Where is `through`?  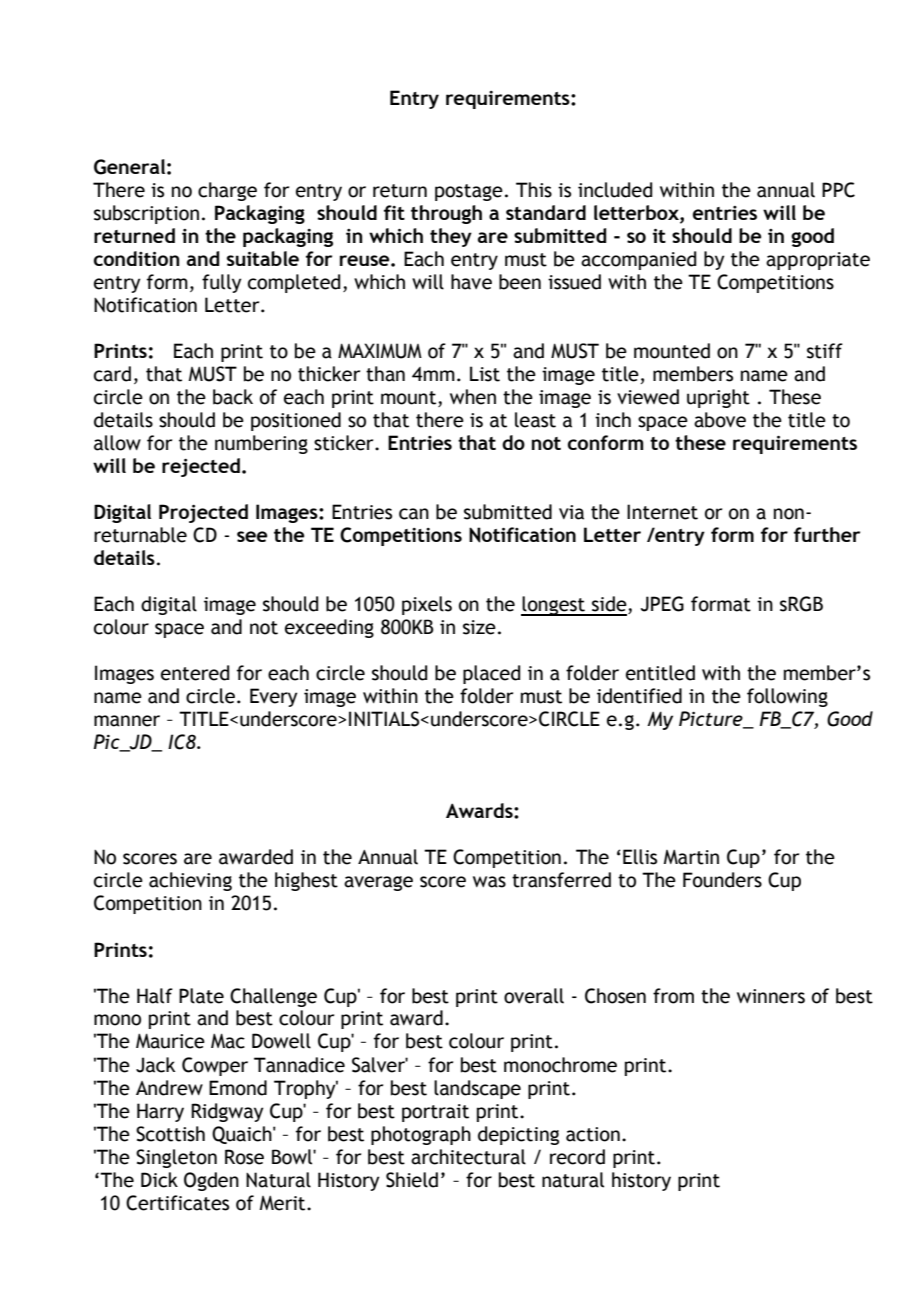 through is located at coordinates (446, 214).
